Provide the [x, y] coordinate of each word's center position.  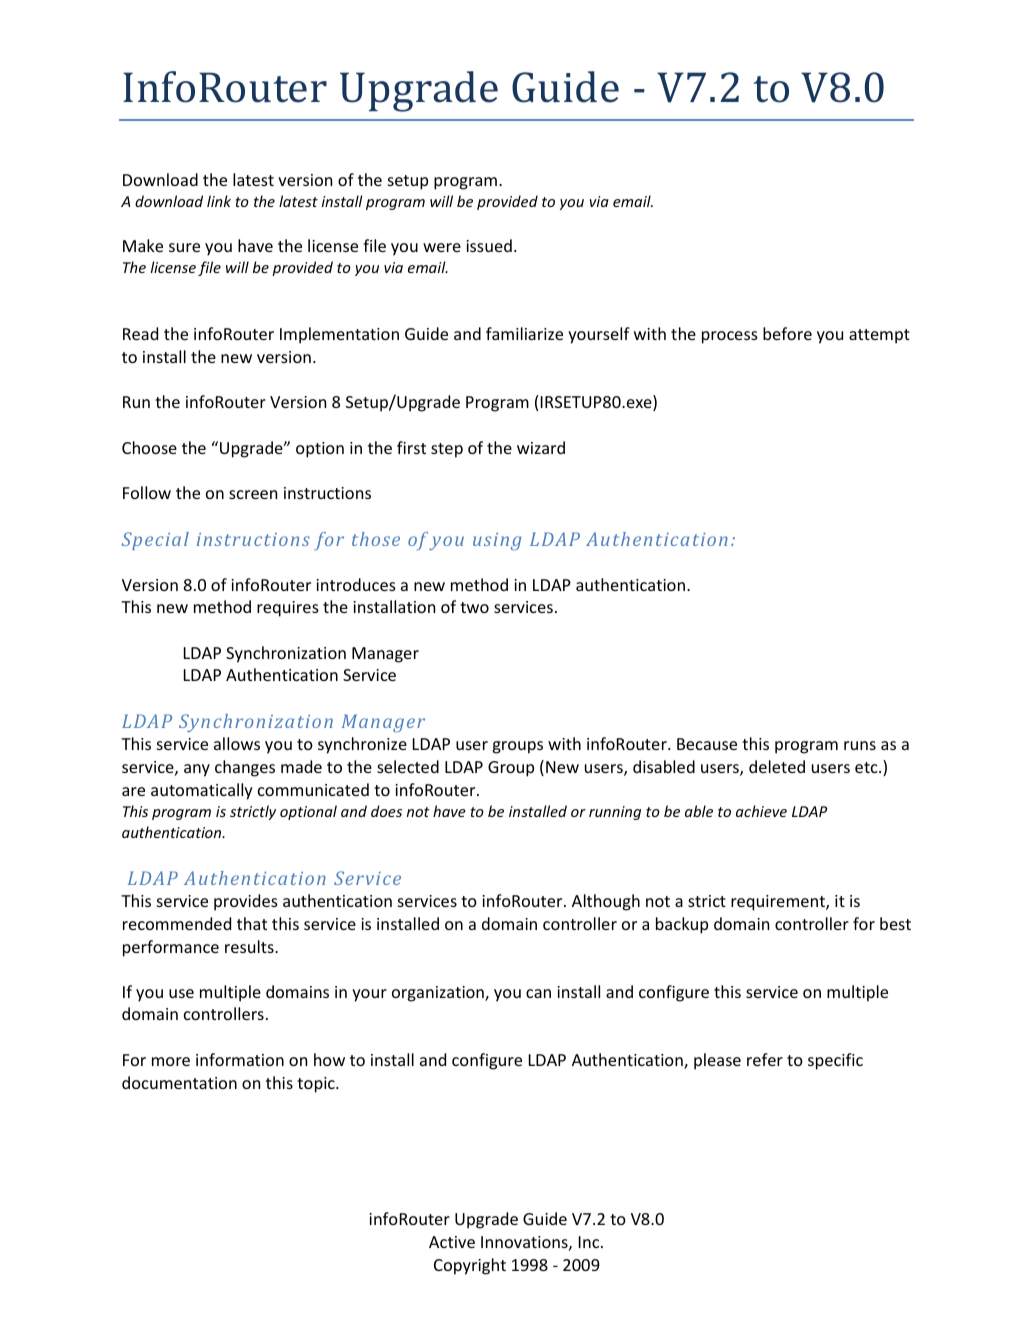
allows [237, 743]
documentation [179, 1082]
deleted [777, 766]
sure [184, 247]
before [787, 333]
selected [408, 766]
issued [489, 245]
